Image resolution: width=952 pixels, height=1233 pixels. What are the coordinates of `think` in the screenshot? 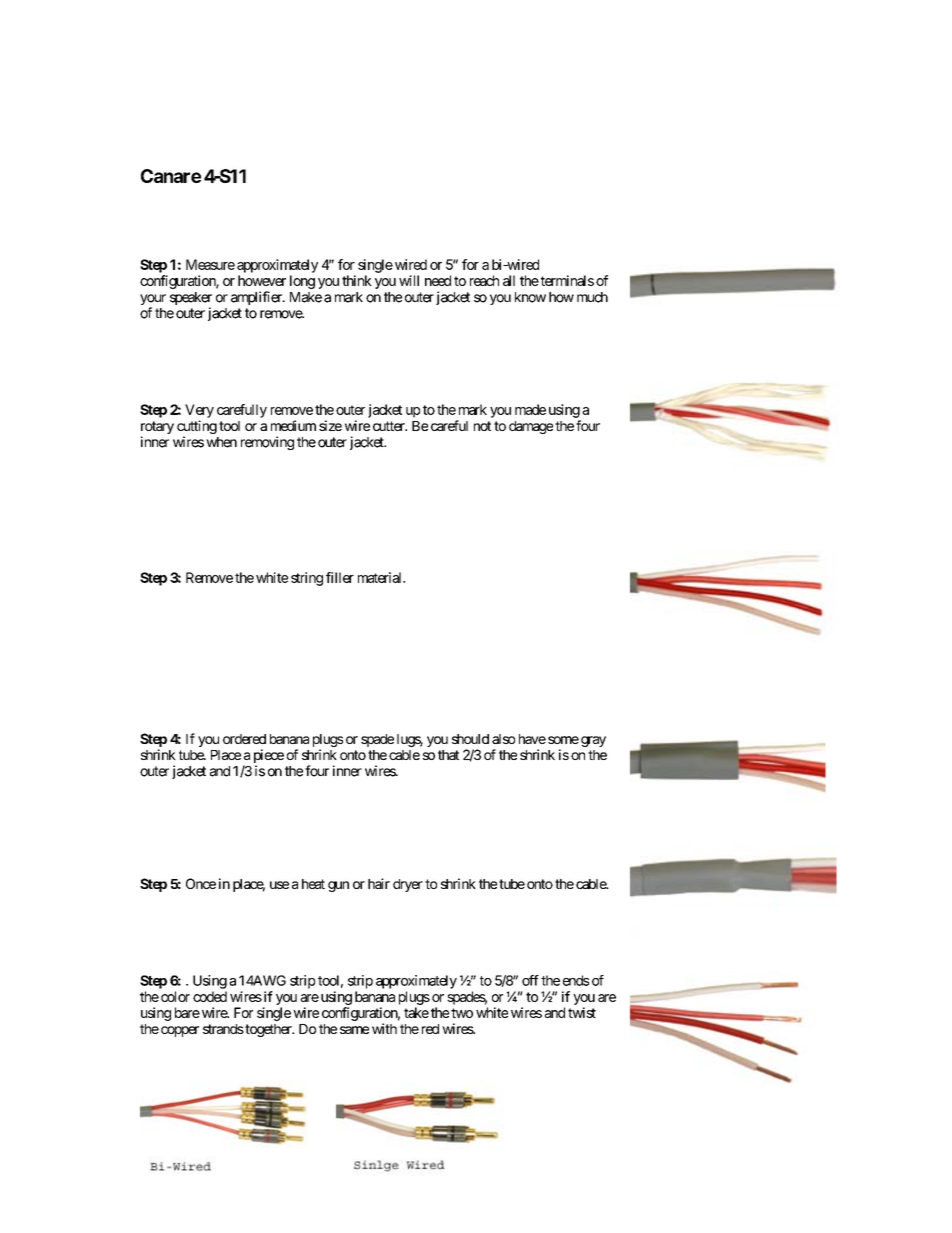 It's located at (357, 280).
